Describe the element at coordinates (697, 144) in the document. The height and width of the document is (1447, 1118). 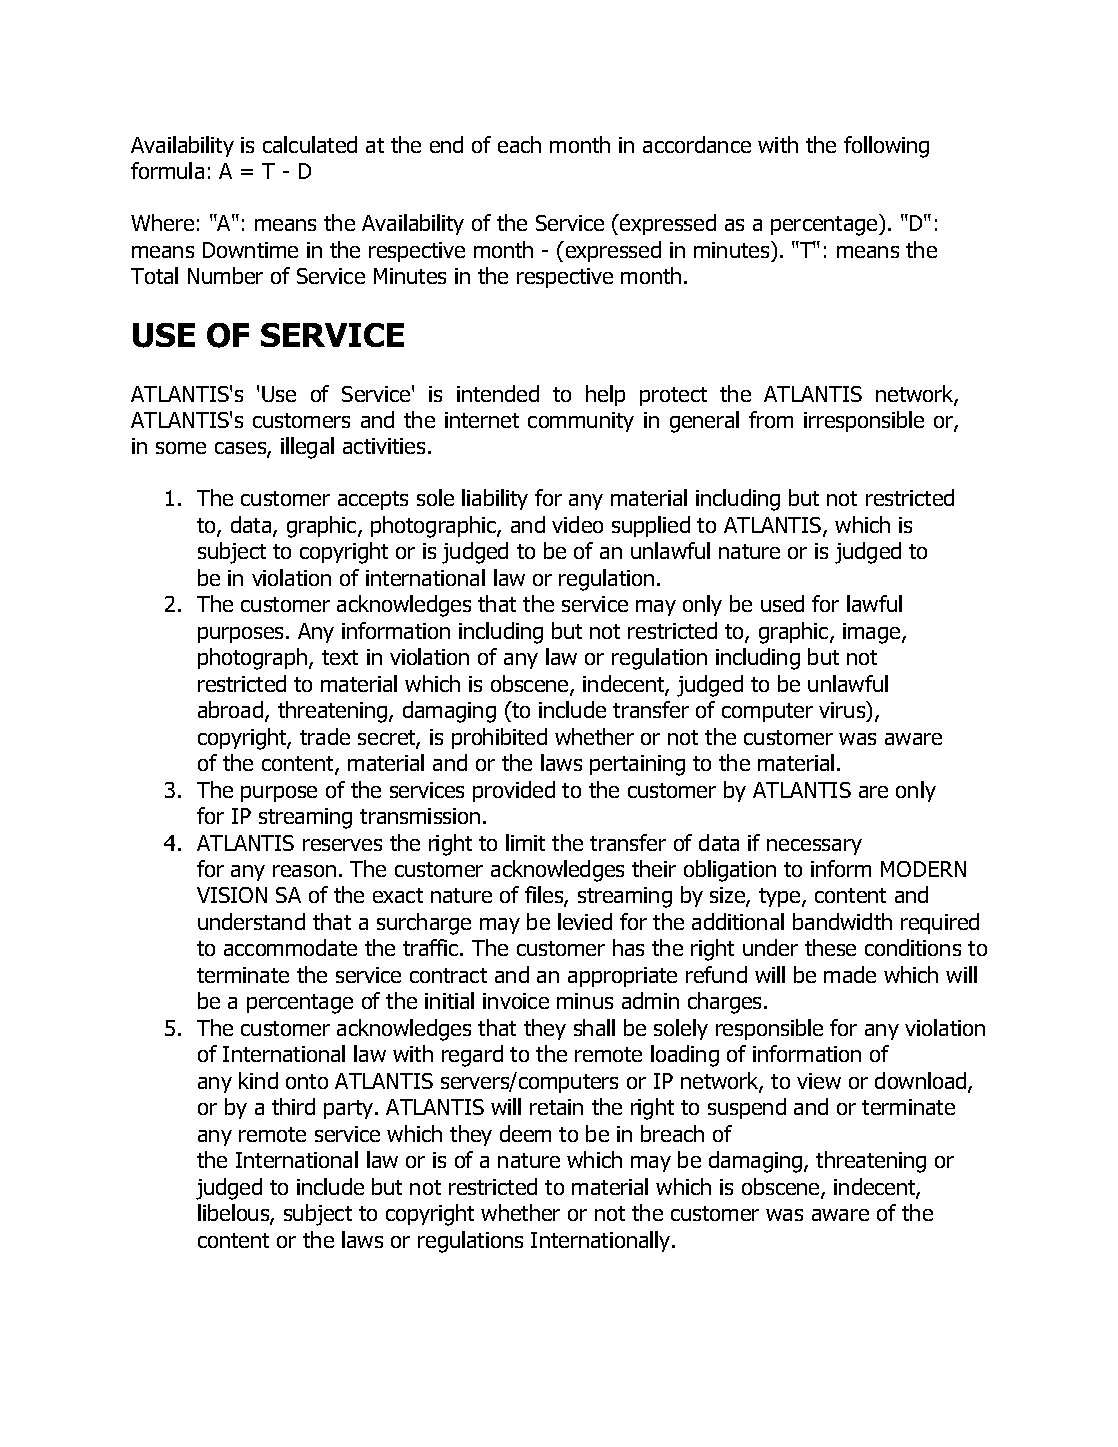
I see `accordance` at that location.
